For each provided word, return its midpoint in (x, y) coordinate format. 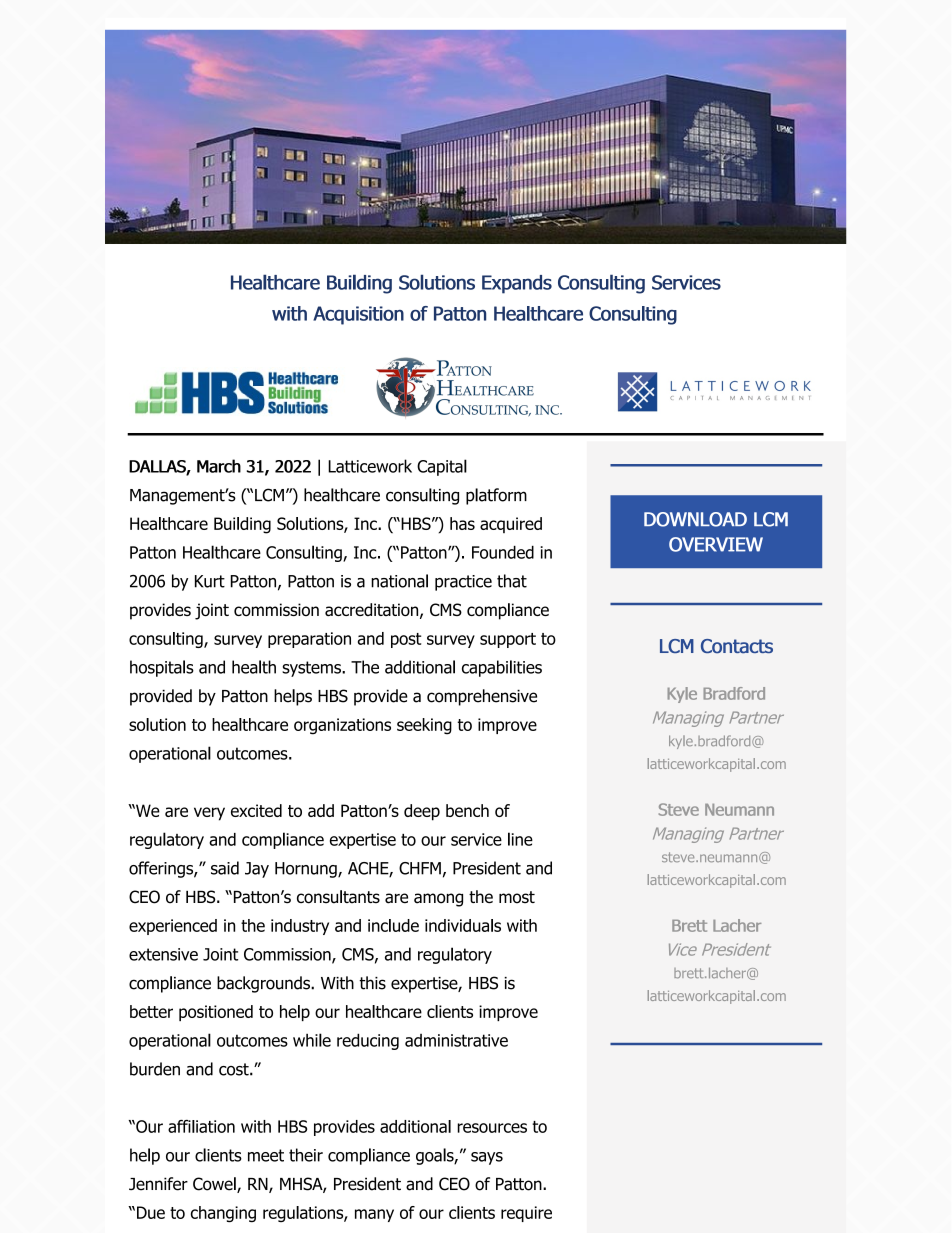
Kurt (210, 581)
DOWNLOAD (695, 519)
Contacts (737, 646)
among (438, 900)
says (487, 1158)
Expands (517, 284)
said (225, 868)
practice (463, 583)
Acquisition (358, 315)
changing (223, 1214)
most (517, 897)
